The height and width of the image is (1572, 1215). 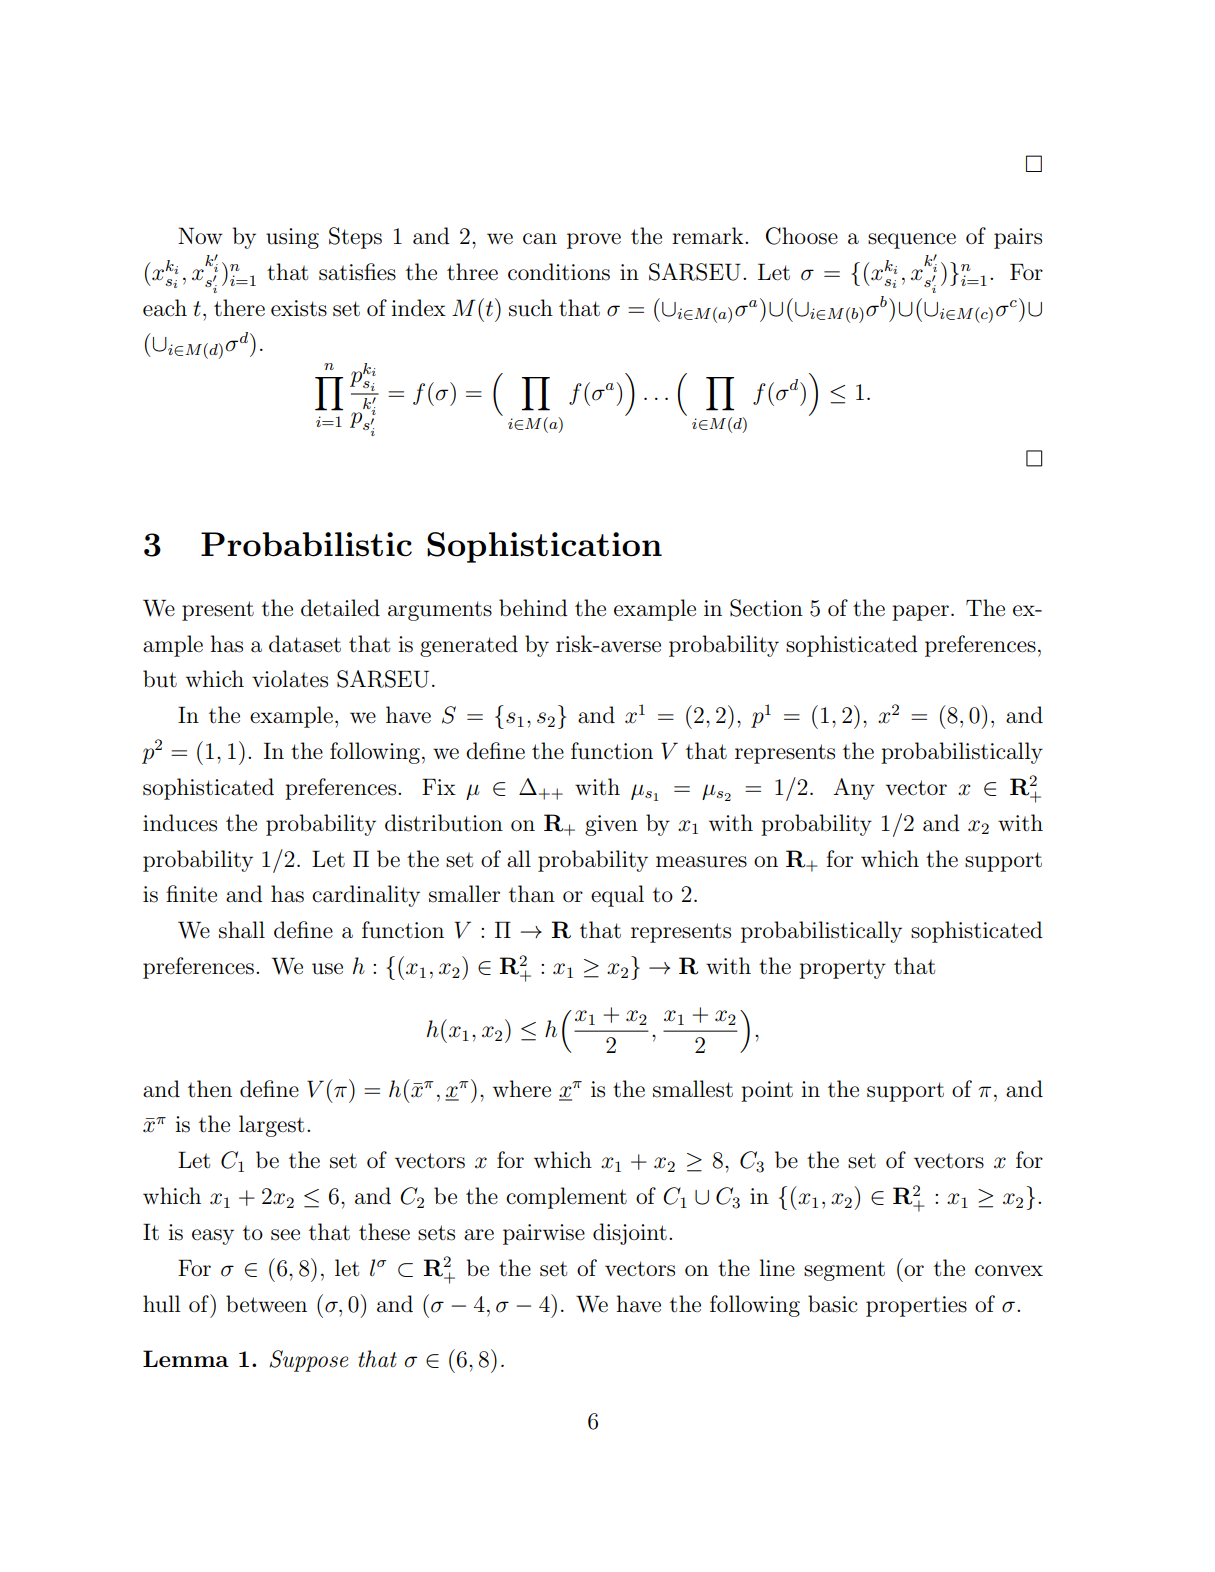 What do you see at coordinates (305, 644) in the image?
I see `dataset` at bounding box center [305, 644].
